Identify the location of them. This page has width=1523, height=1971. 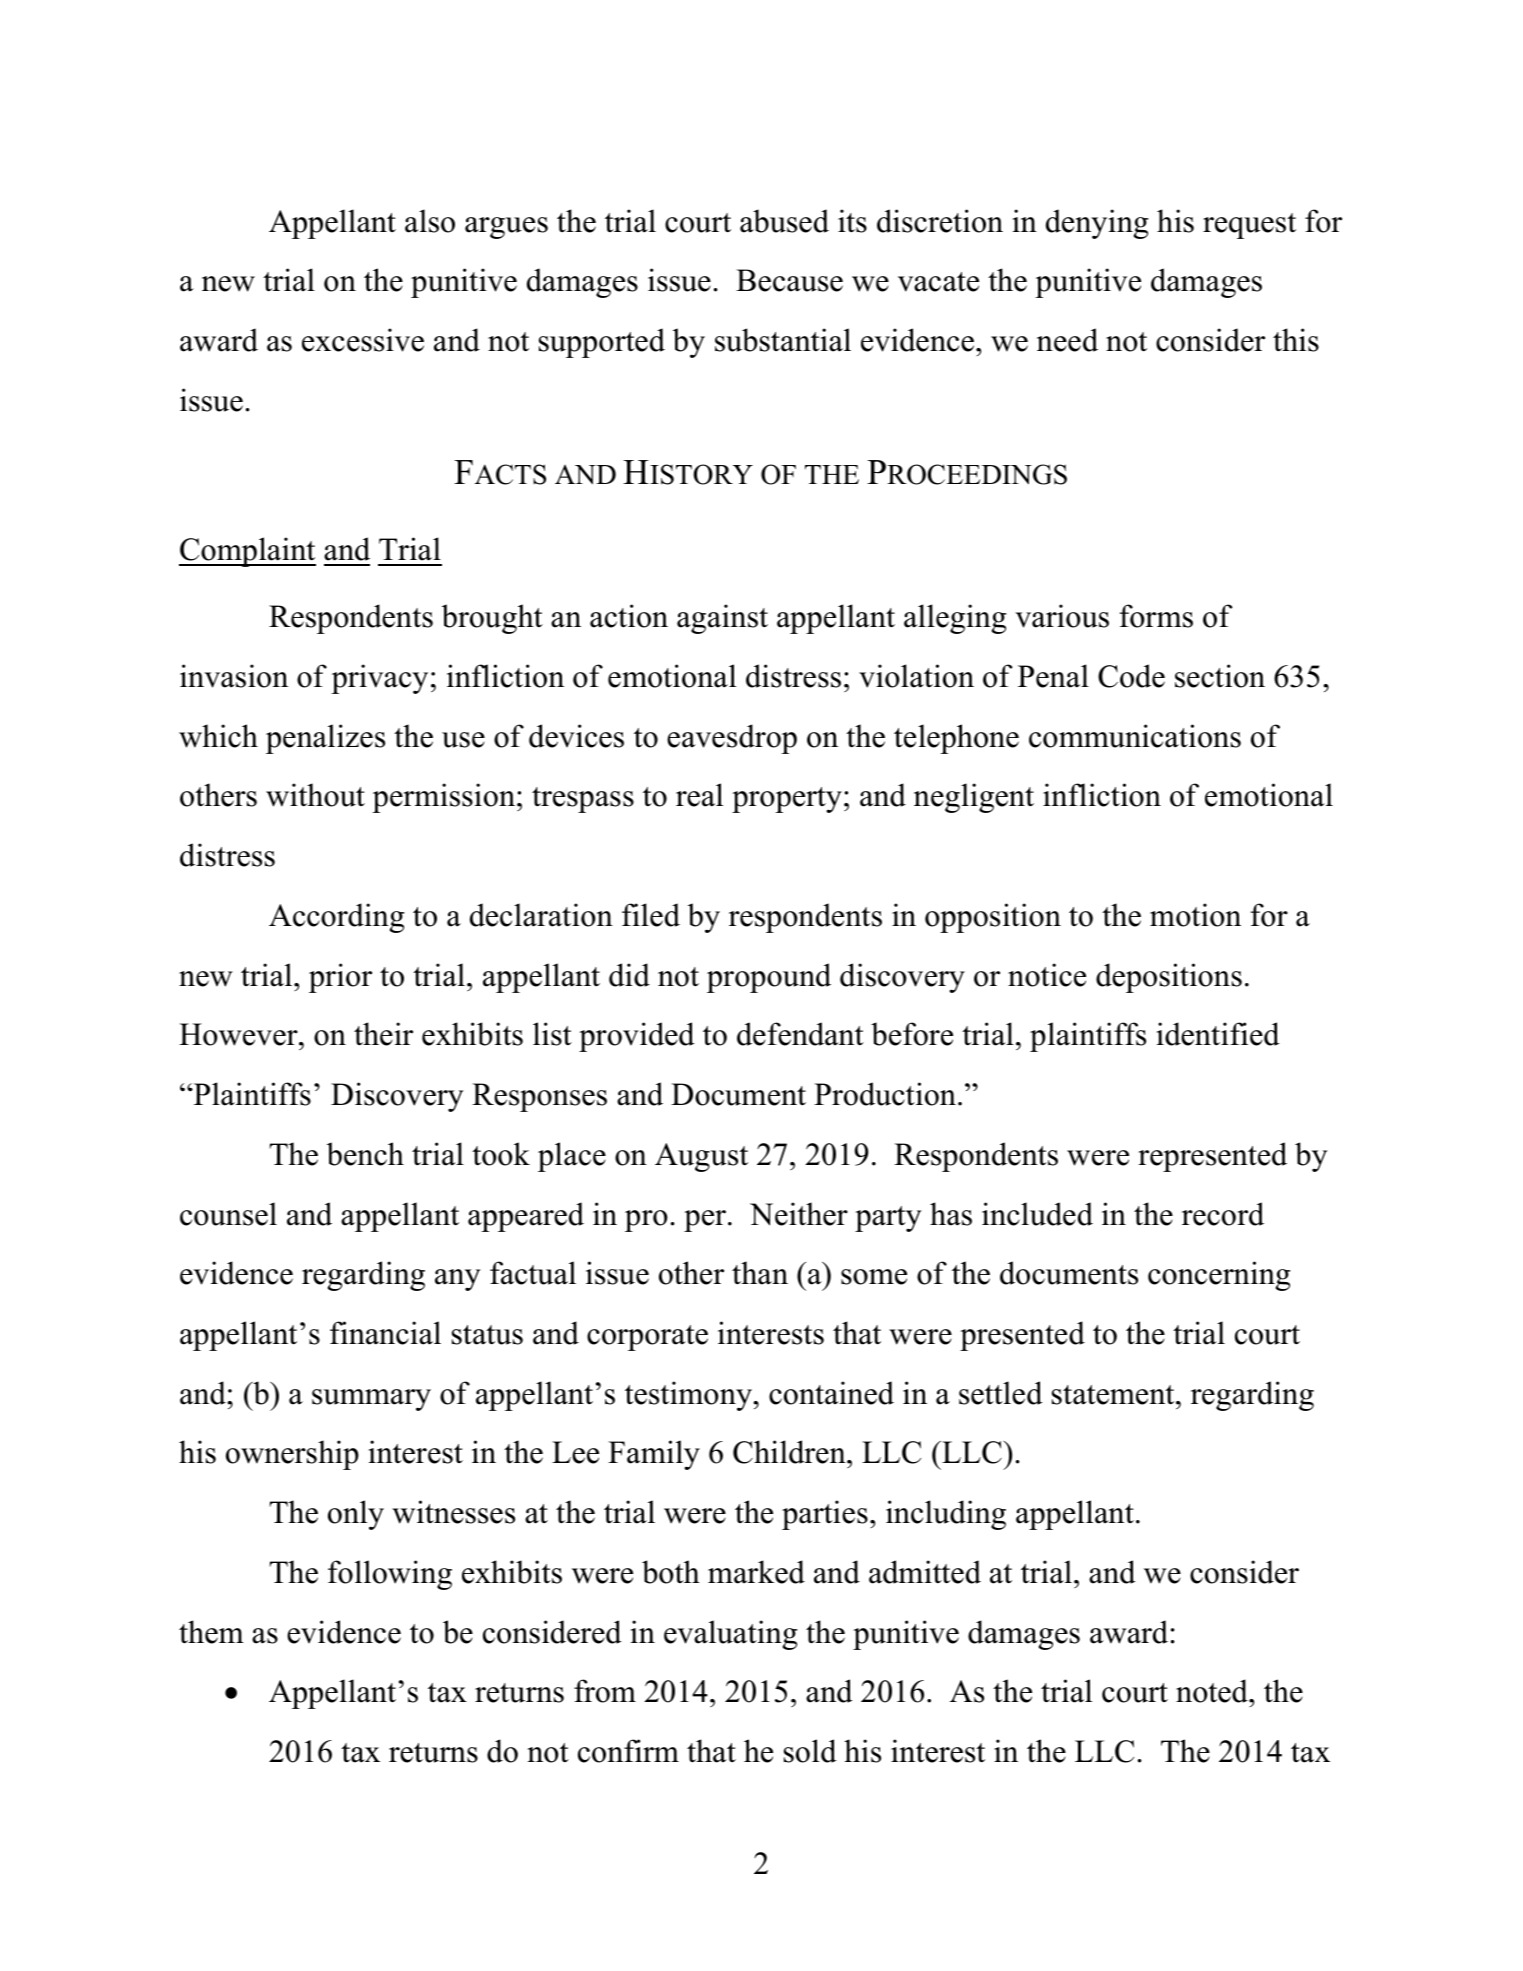
(211, 1632).
